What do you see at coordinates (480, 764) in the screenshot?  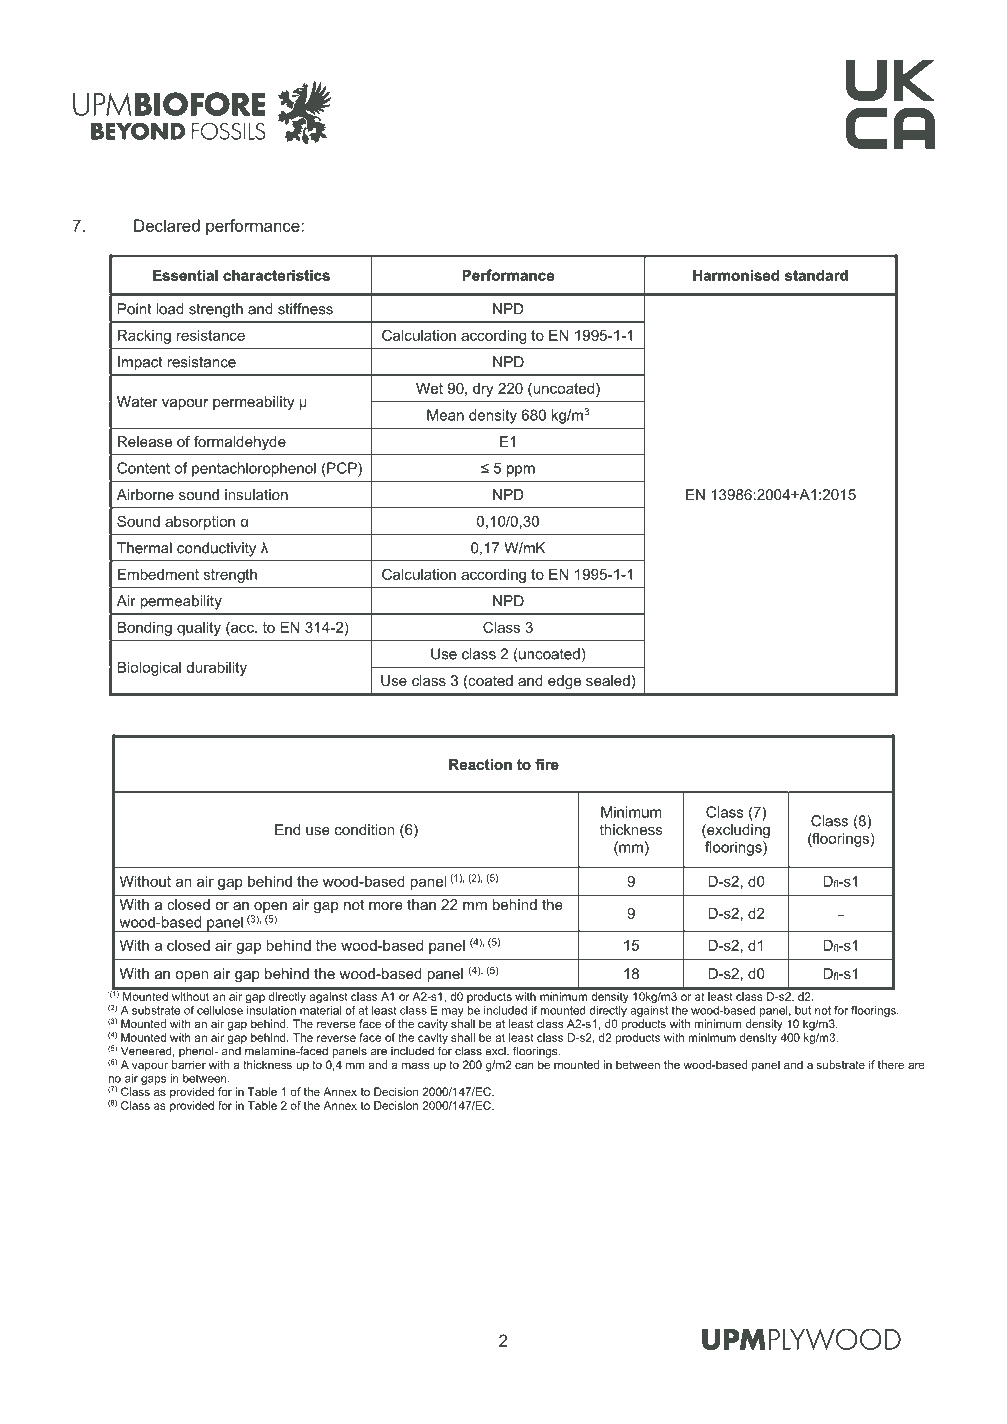 I see `Reaction` at bounding box center [480, 764].
